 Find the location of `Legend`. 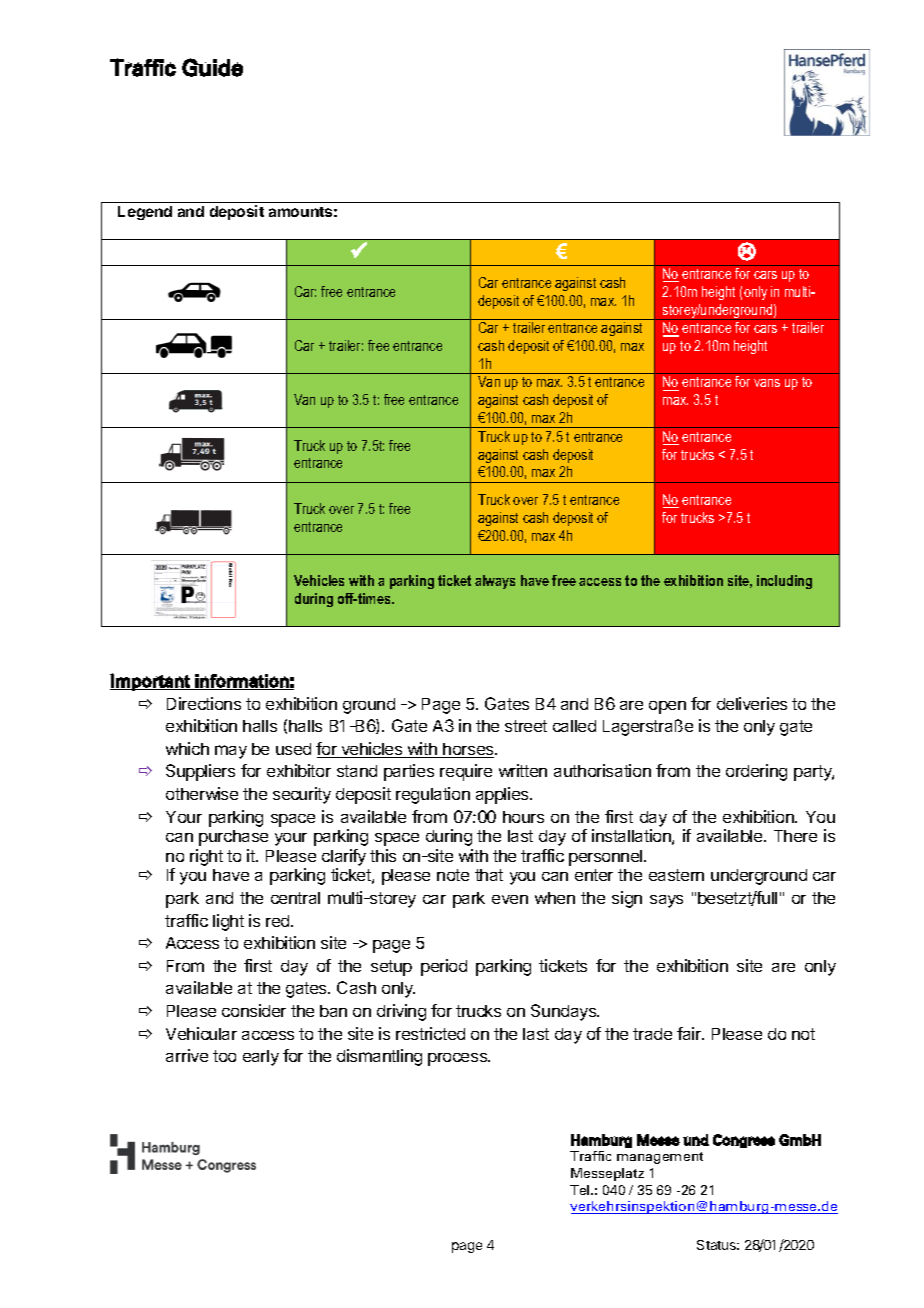

Legend is located at coordinates (145, 213).
